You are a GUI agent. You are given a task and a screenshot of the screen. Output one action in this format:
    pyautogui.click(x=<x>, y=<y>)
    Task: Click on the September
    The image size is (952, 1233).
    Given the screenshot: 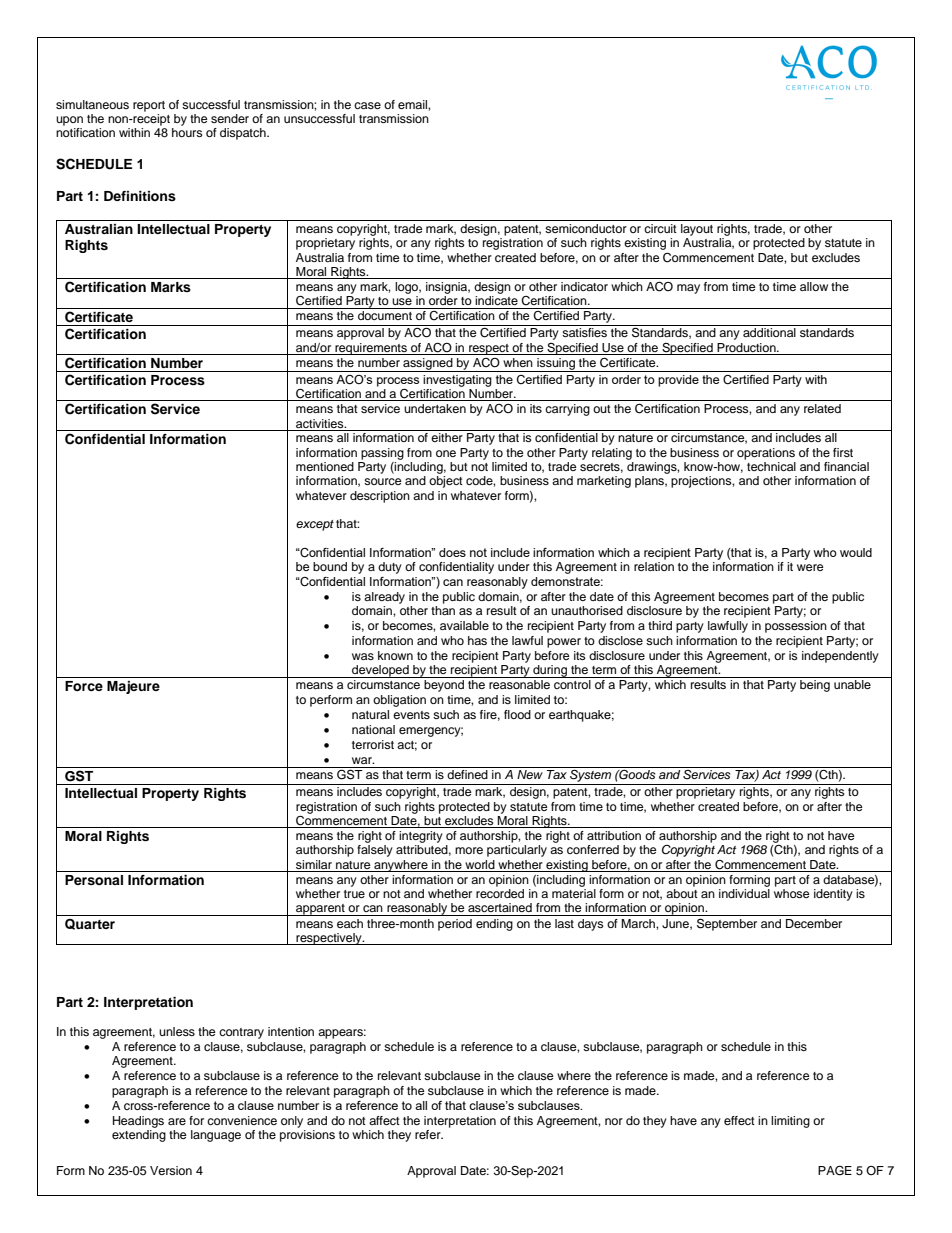 What is the action you would take?
    pyautogui.click(x=727, y=924)
